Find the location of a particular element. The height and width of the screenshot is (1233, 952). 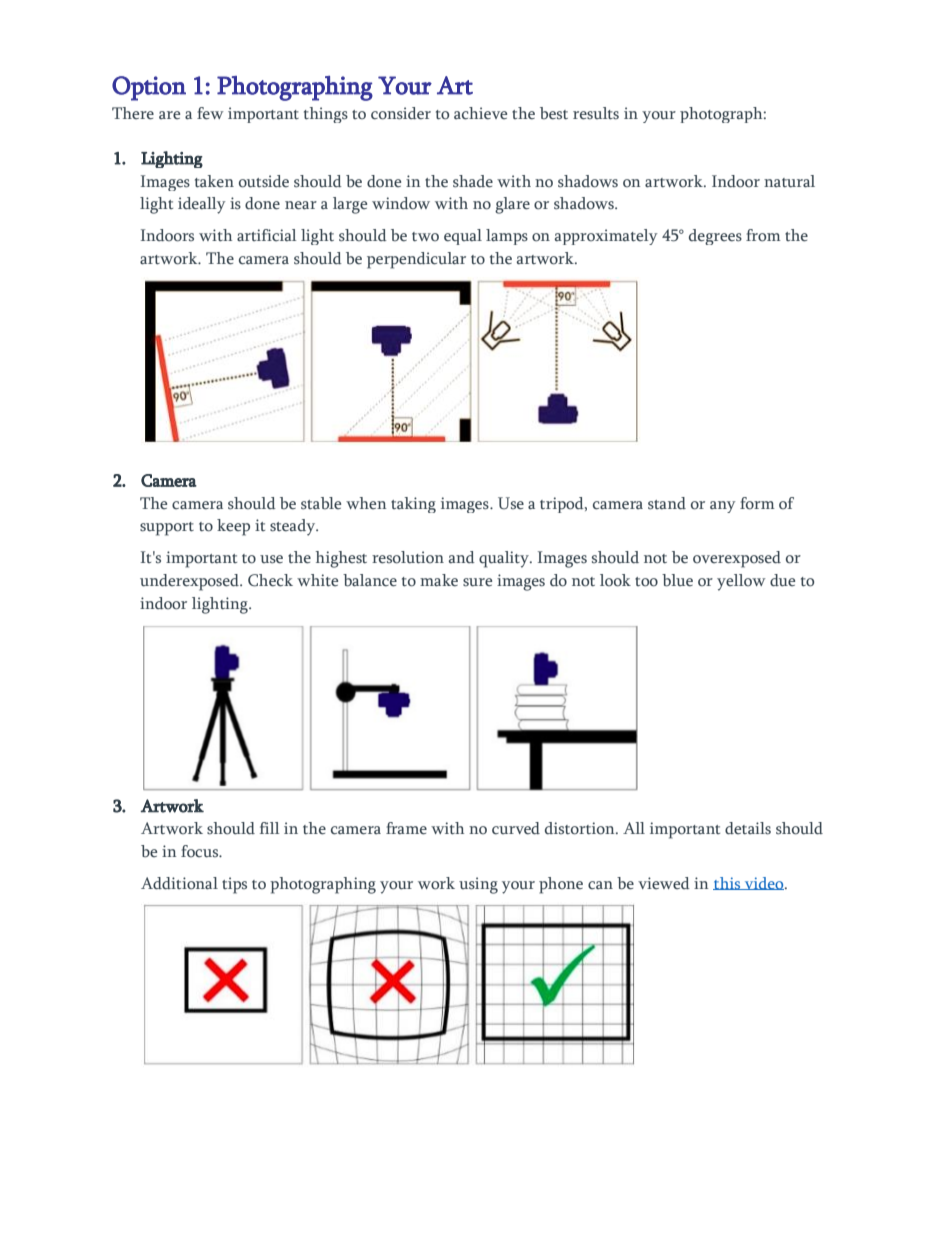

using is located at coordinates (478, 885).
